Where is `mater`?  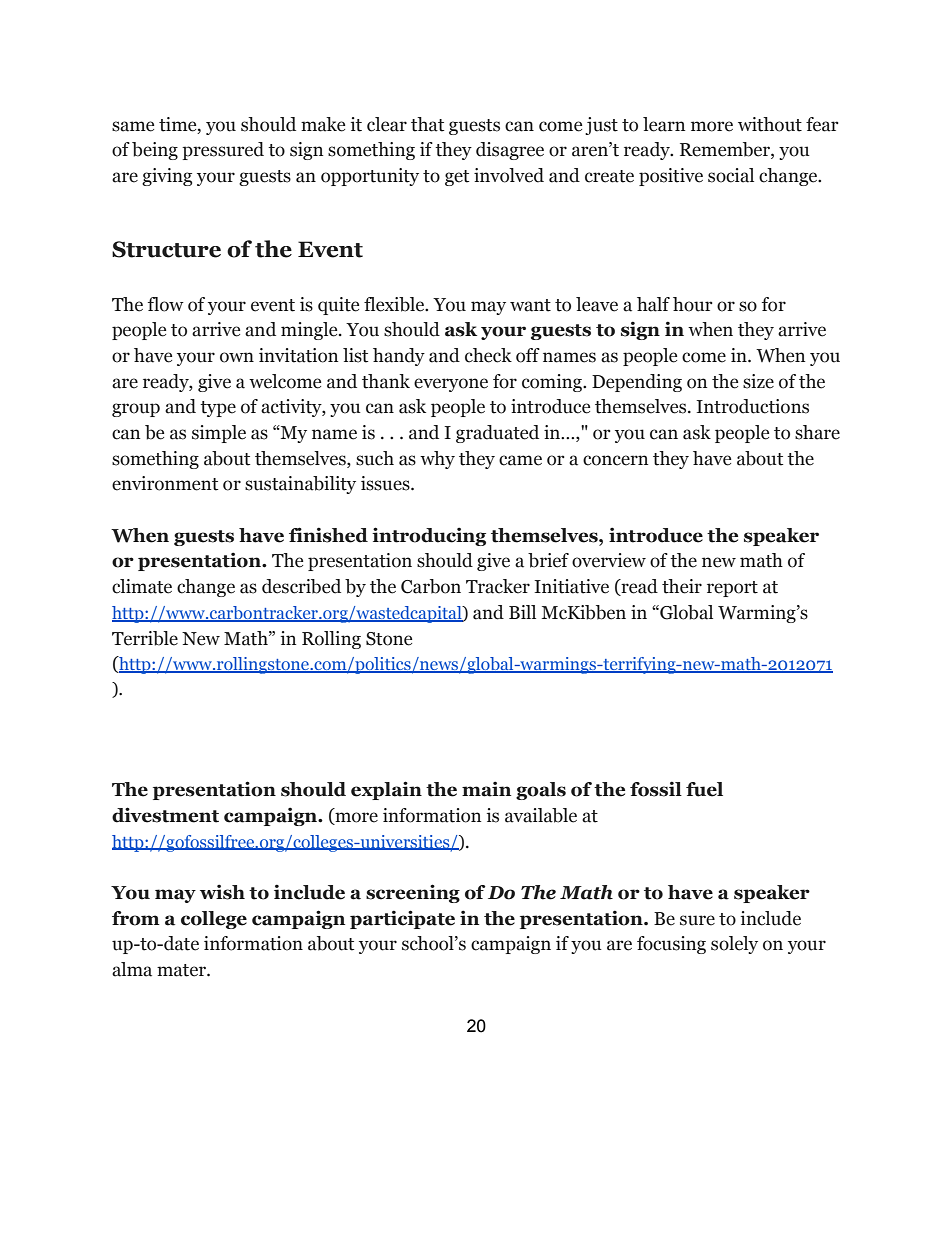
mater is located at coordinates (182, 970).
